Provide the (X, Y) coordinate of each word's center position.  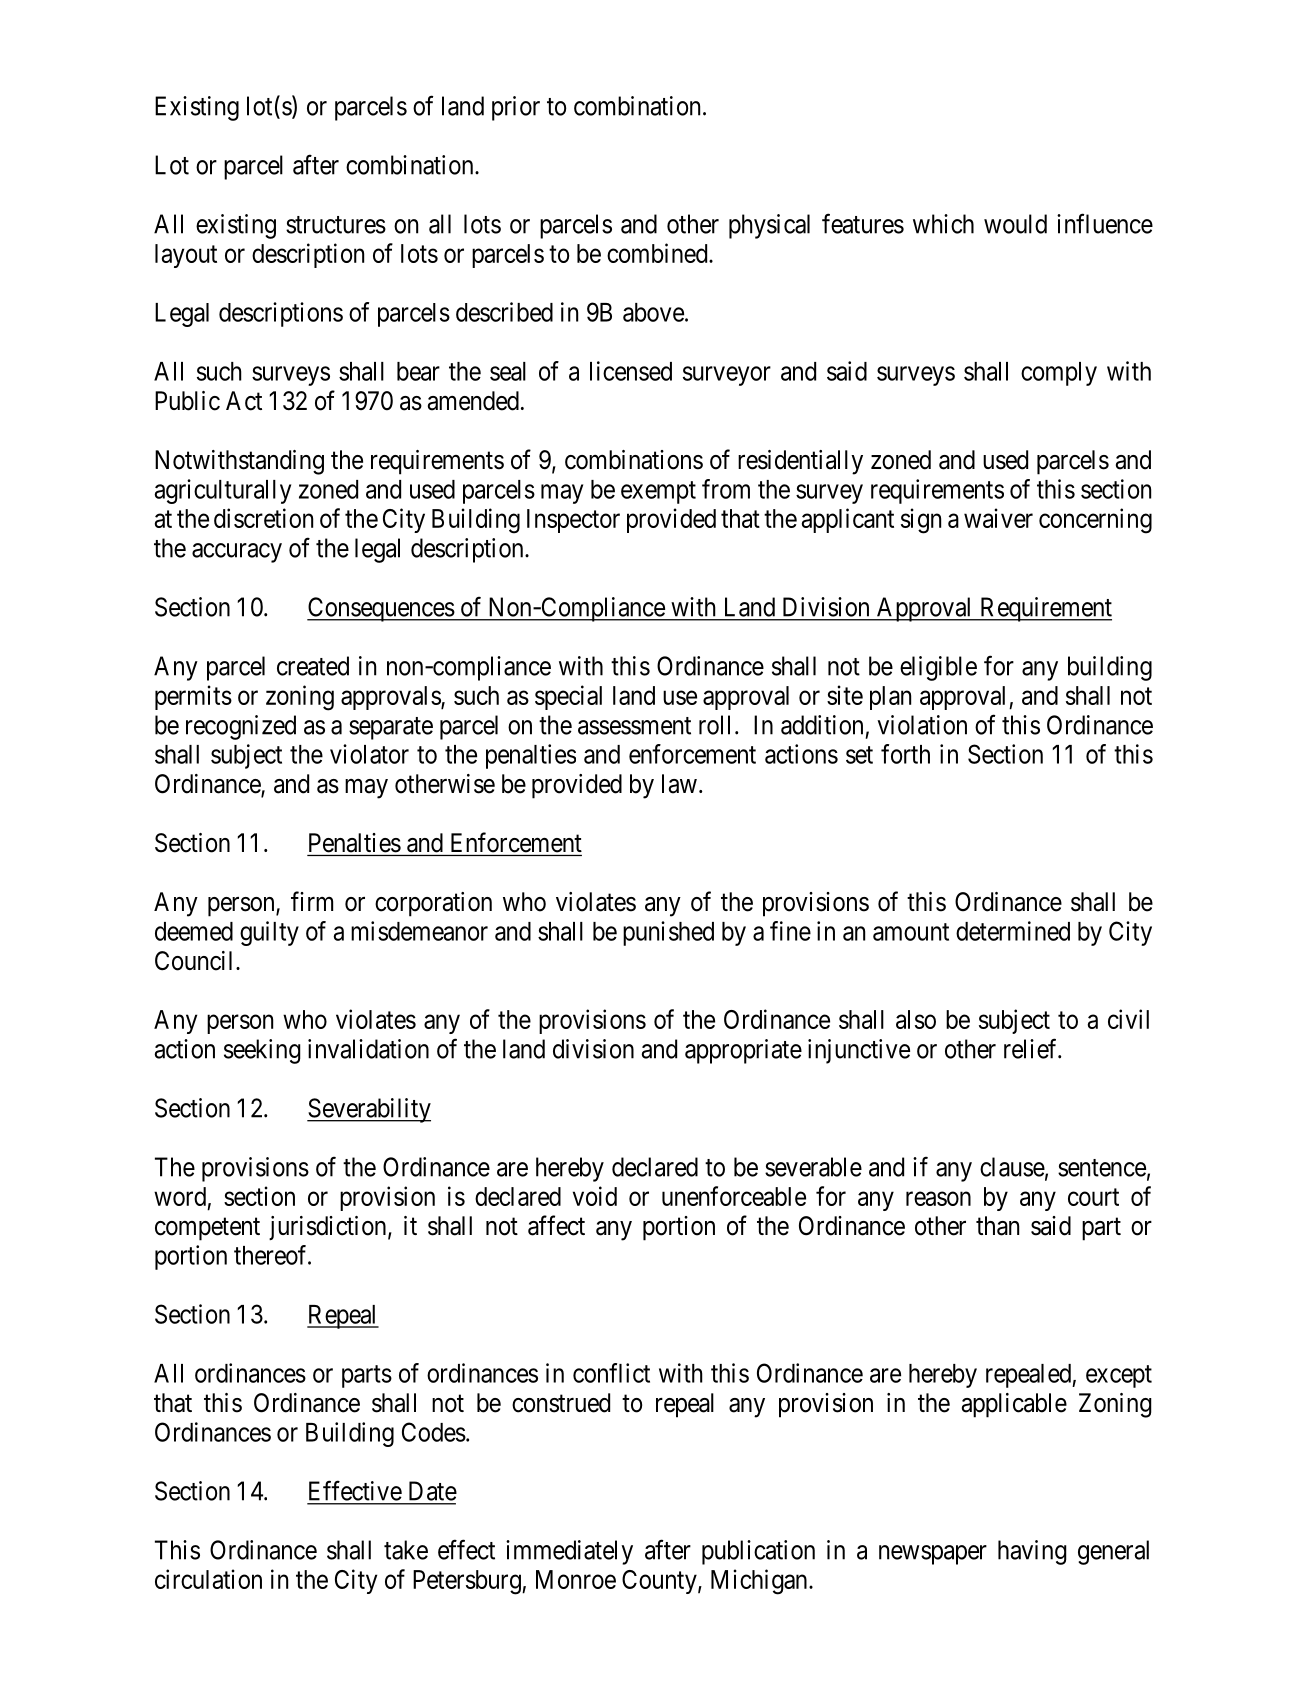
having (1032, 1552)
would (1015, 224)
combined (658, 253)
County (660, 1582)
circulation (208, 1579)
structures (336, 225)
